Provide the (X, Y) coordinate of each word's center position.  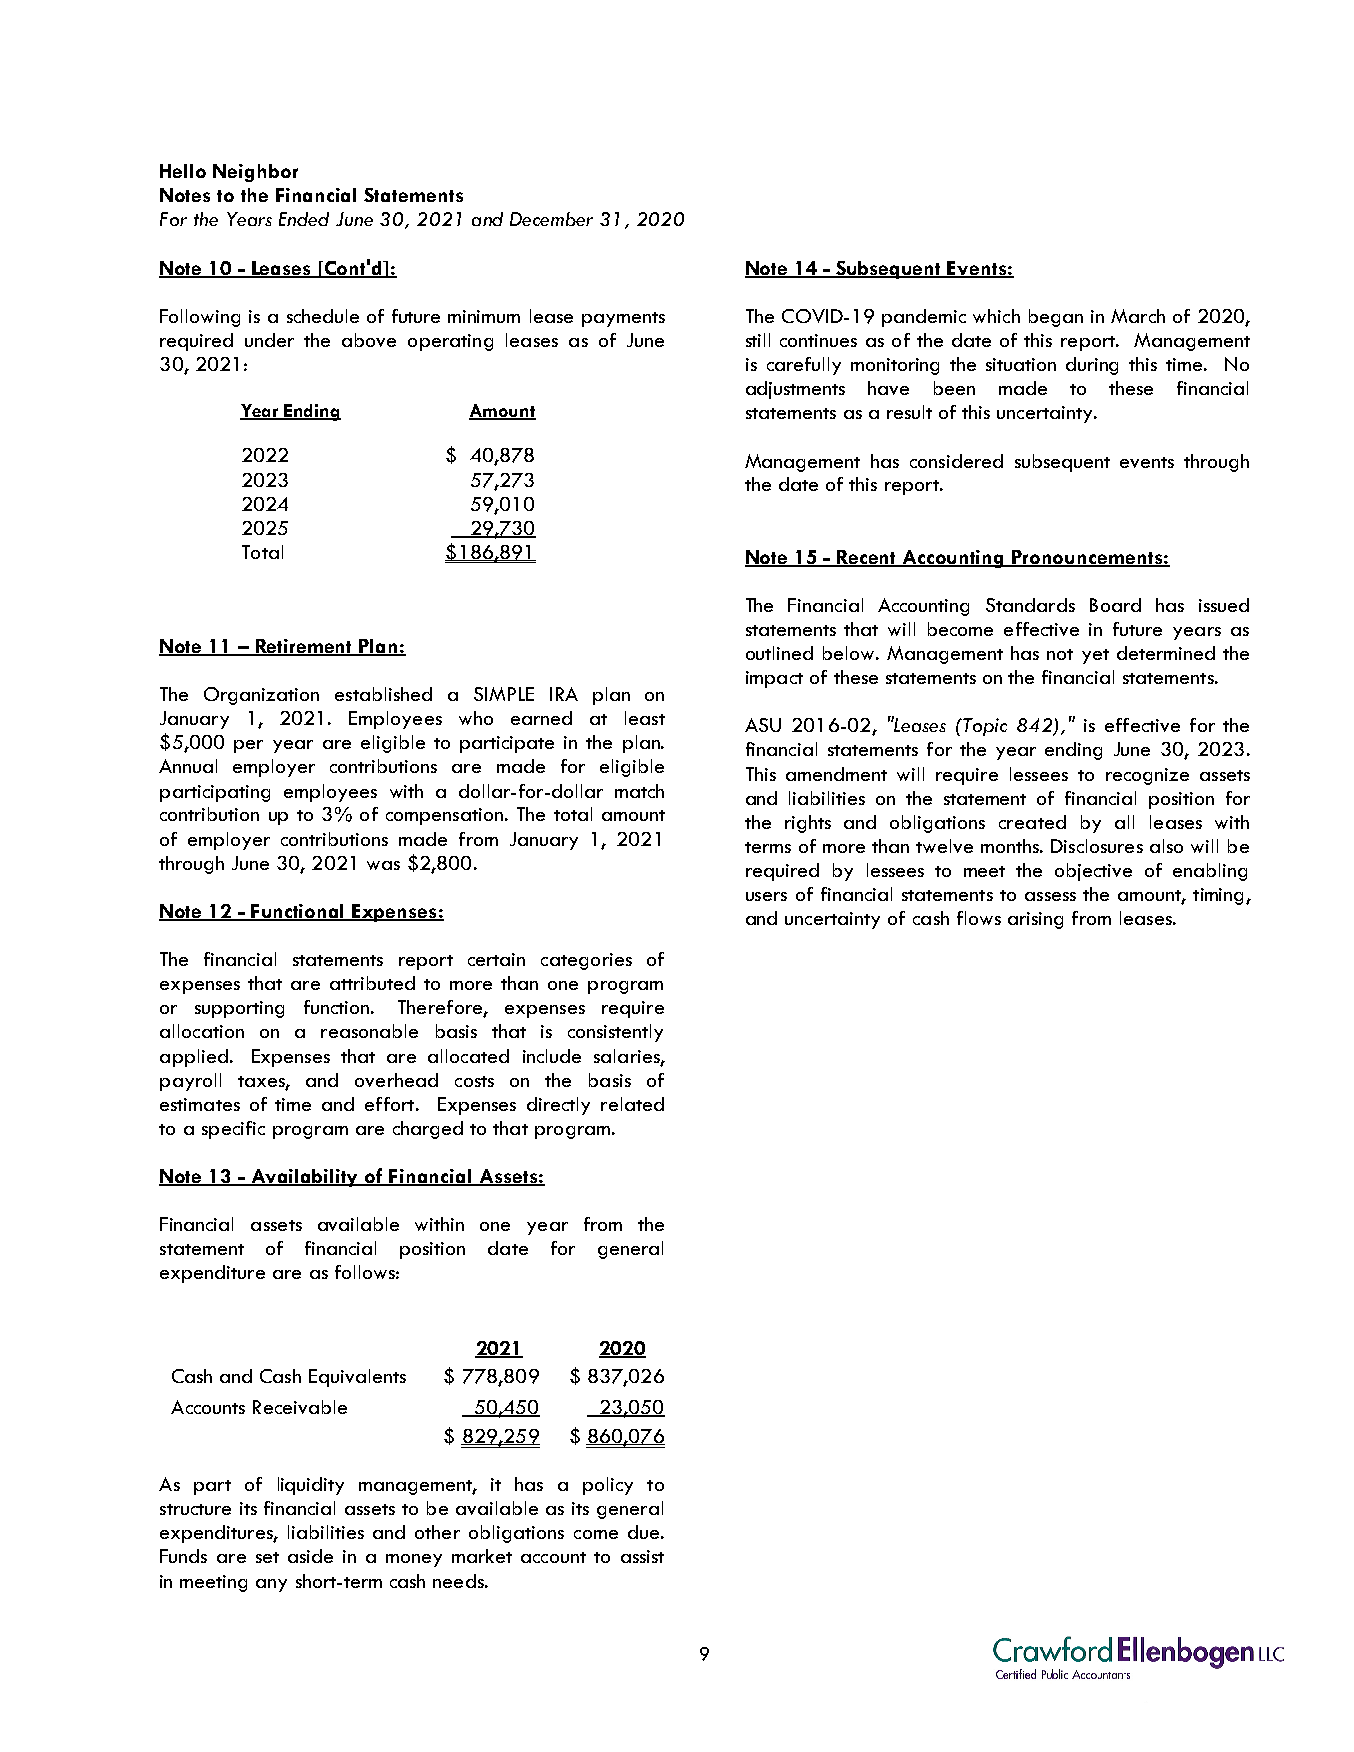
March (1138, 316)
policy (608, 1486)
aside (310, 1556)
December (551, 219)
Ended (304, 219)
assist (642, 1556)
